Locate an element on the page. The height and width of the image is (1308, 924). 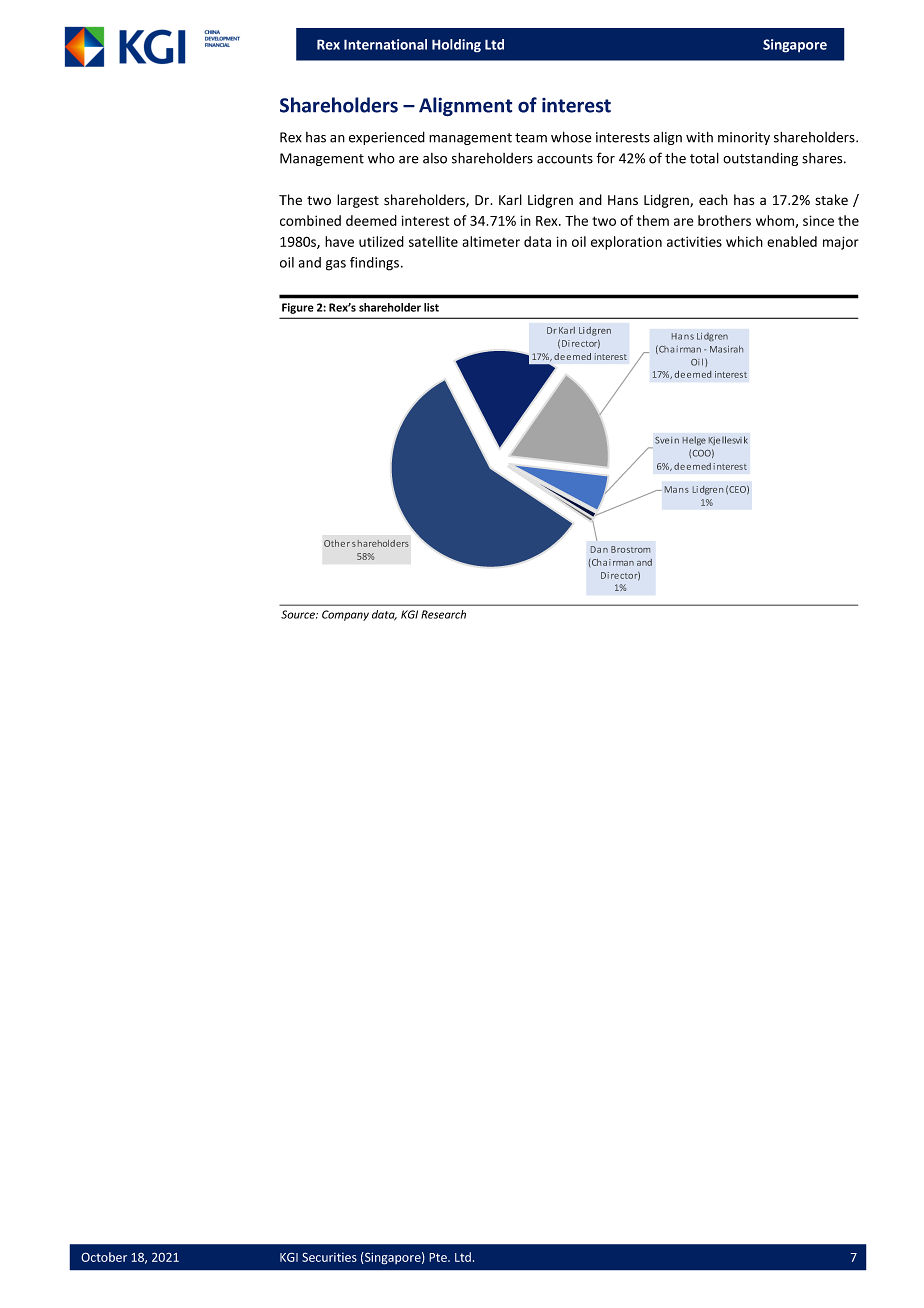
Securities is located at coordinates (329, 1257).
